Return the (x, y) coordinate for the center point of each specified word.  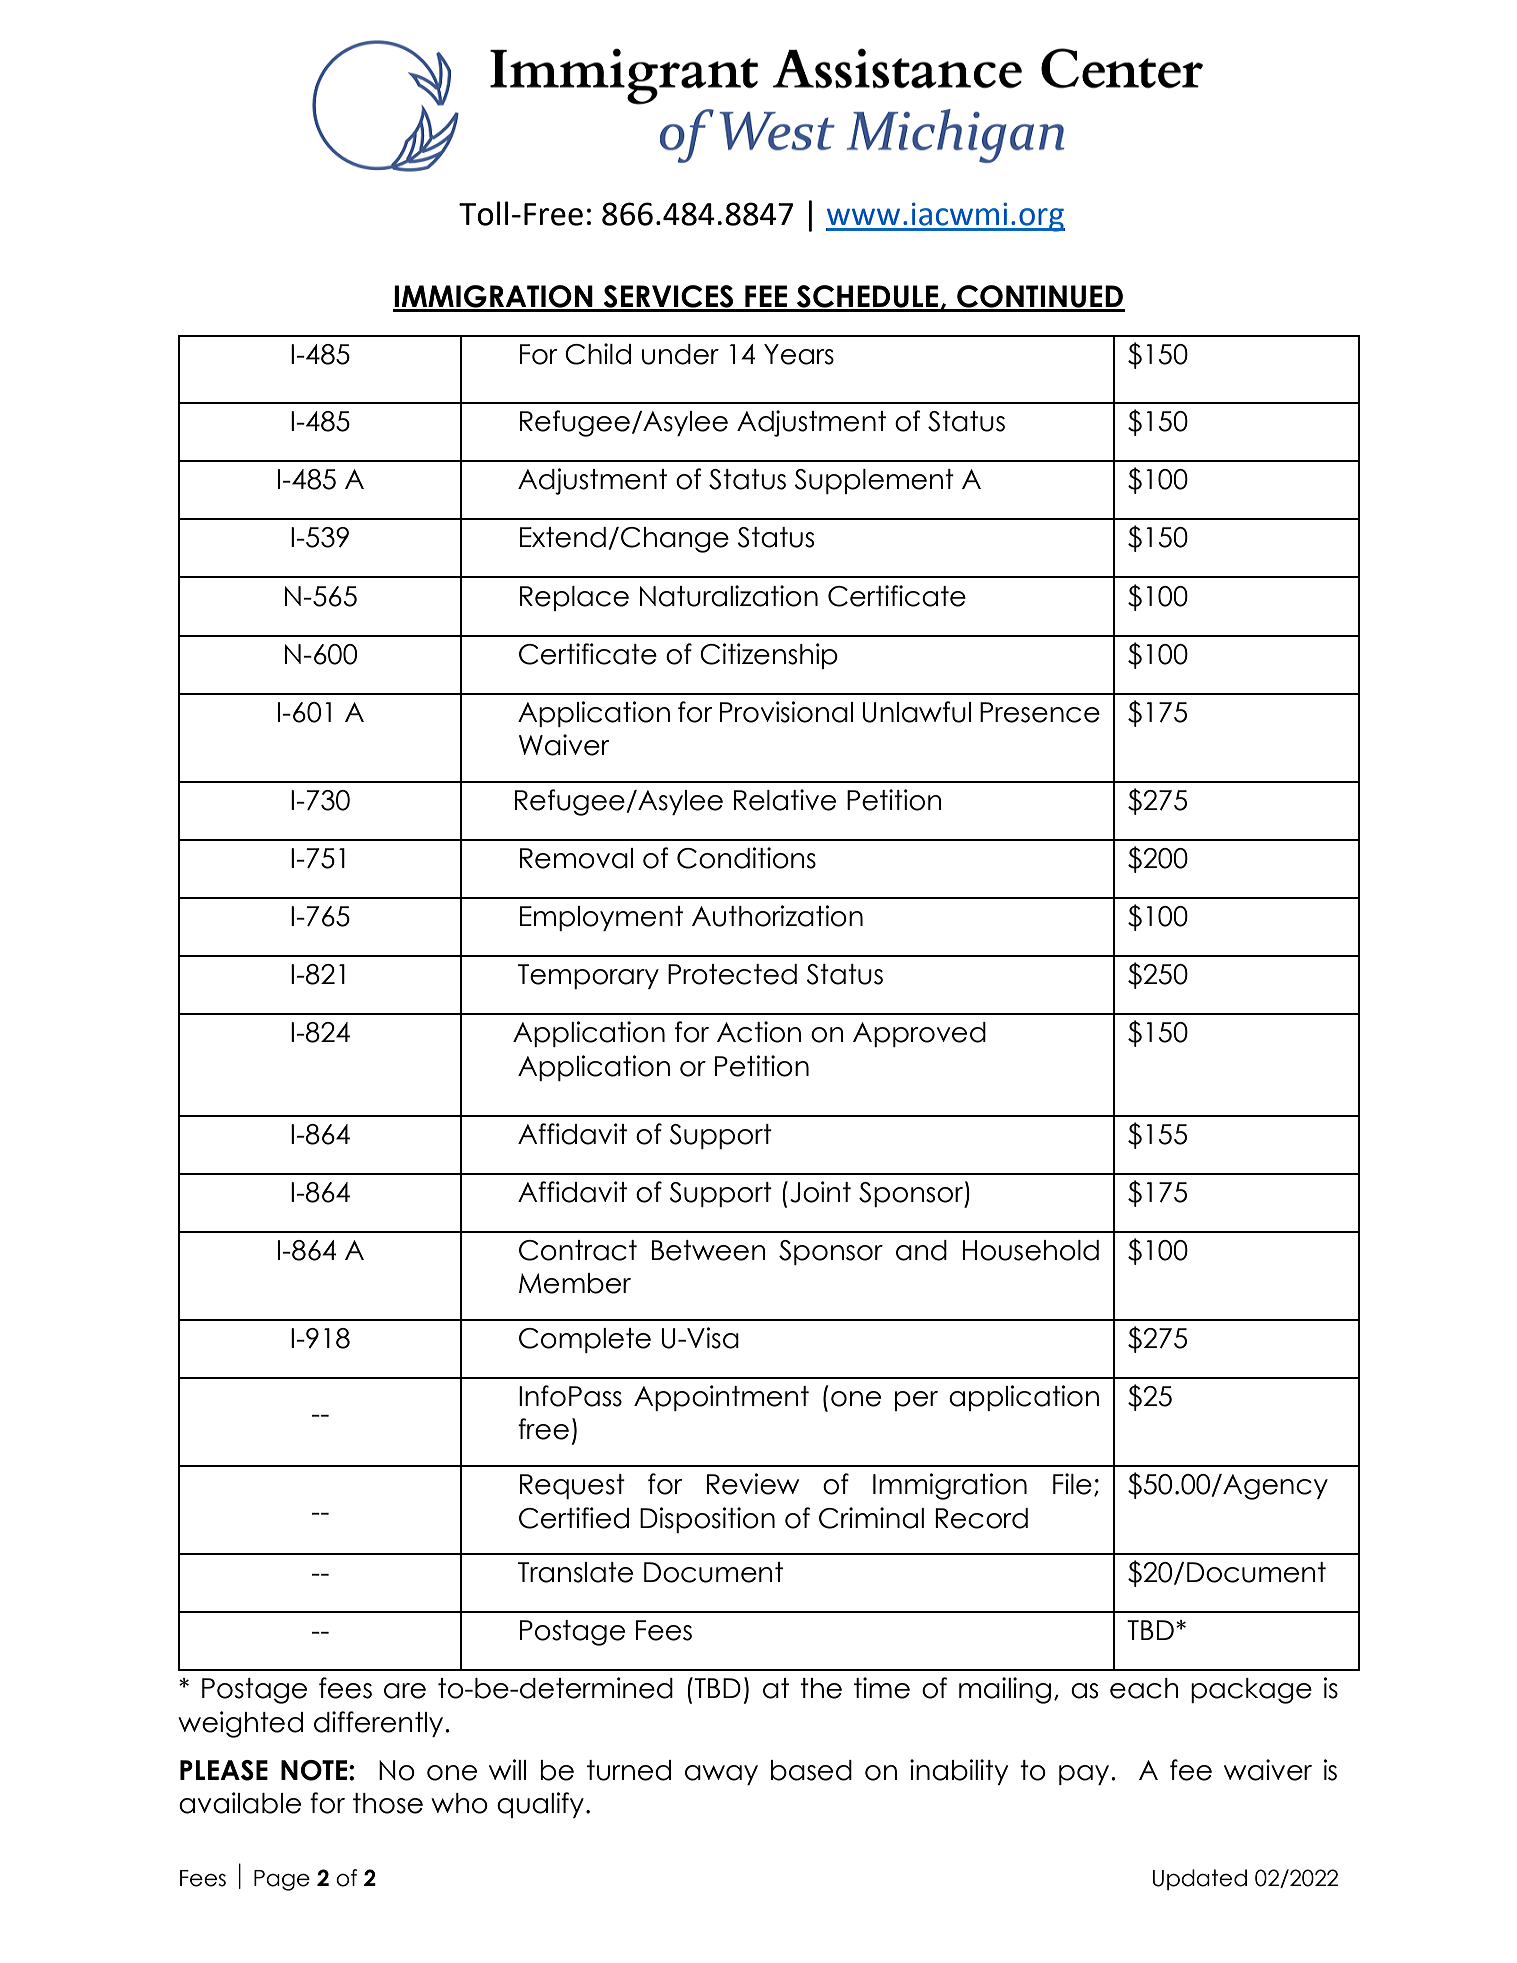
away (721, 1775)
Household (1031, 1250)
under (680, 354)
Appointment (721, 1398)
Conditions (746, 858)
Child (598, 354)
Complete (585, 1340)
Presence (1040, 712)
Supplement (874, 481)
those (388, 1803)
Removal (576, 858)
